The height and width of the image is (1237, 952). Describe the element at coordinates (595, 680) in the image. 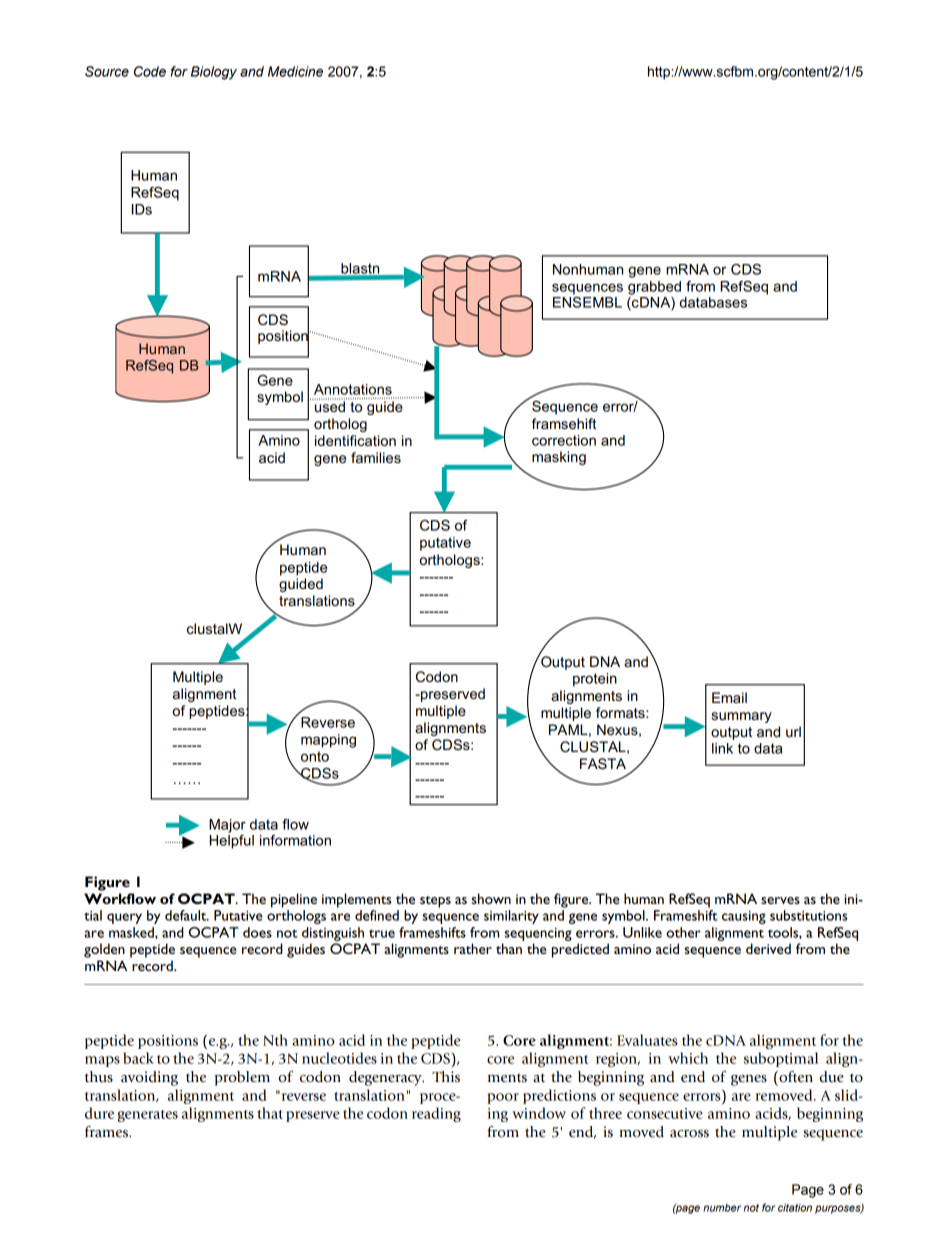

I see `protein` at that location.
